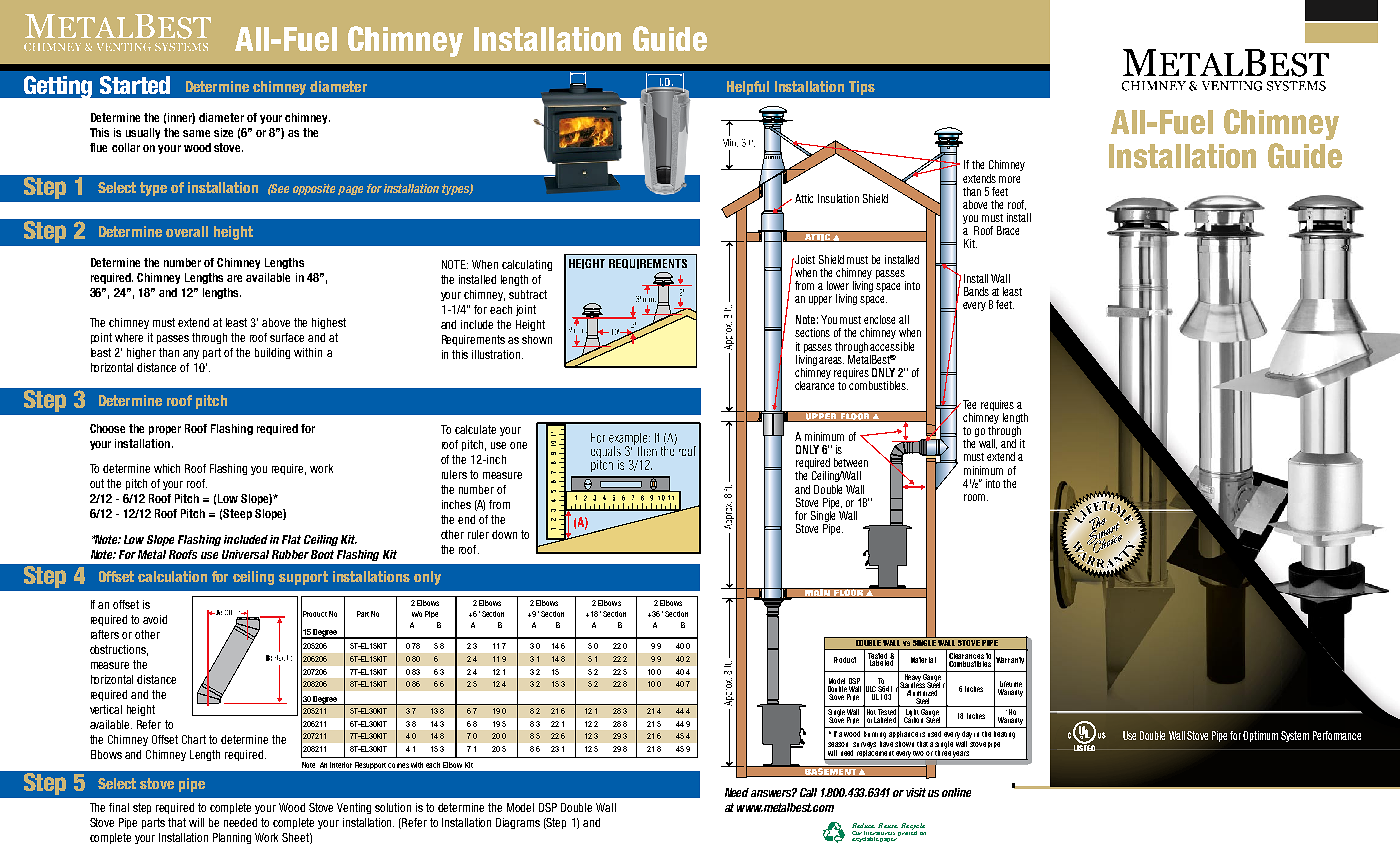  What do you see at coordinates (820, 300) in the screenshot?
I see `upper` at bounding box center [820, 300].
